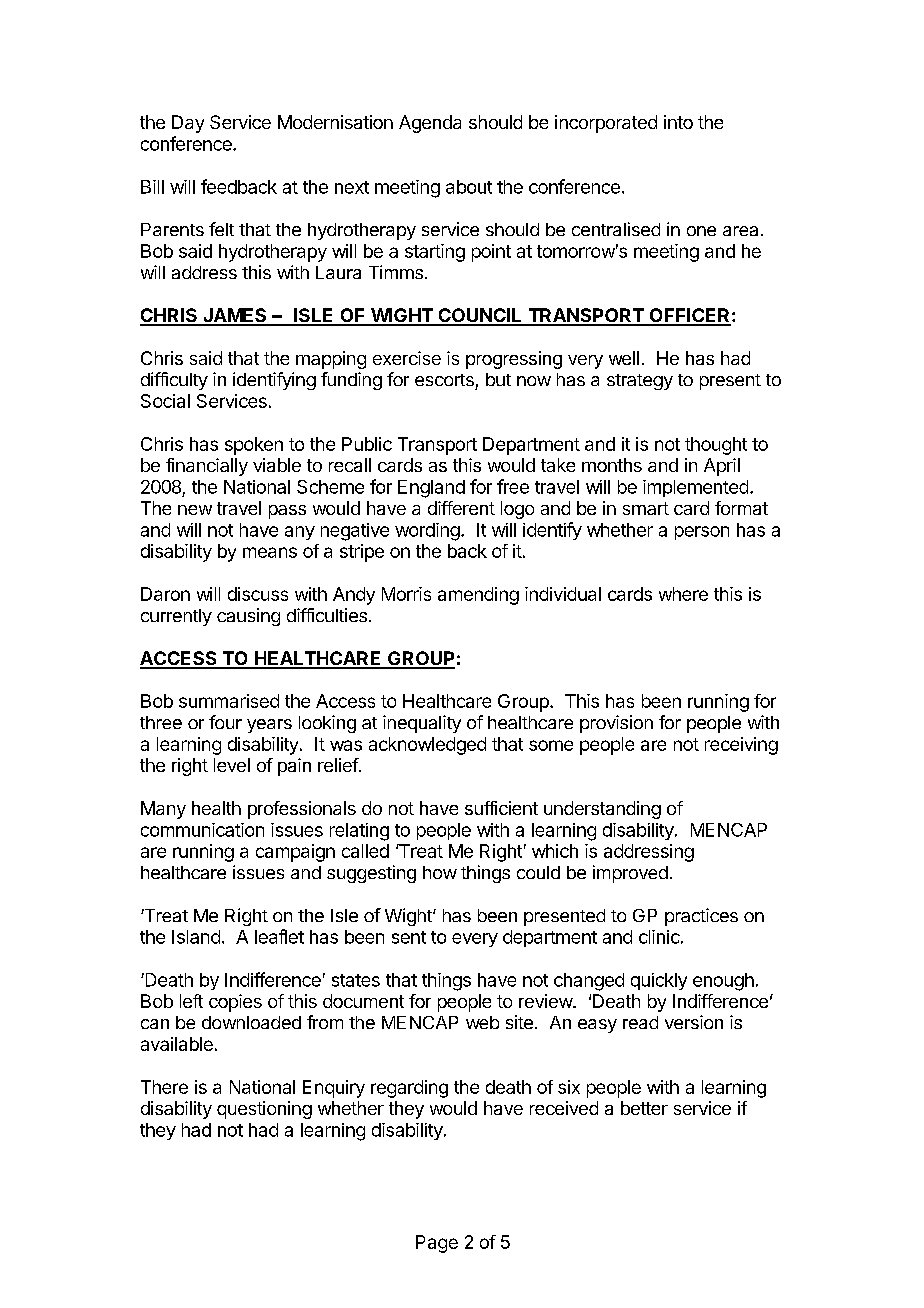 This screenshot has height=1308, width=924. I want to click on escorts, so click(444, 380).
